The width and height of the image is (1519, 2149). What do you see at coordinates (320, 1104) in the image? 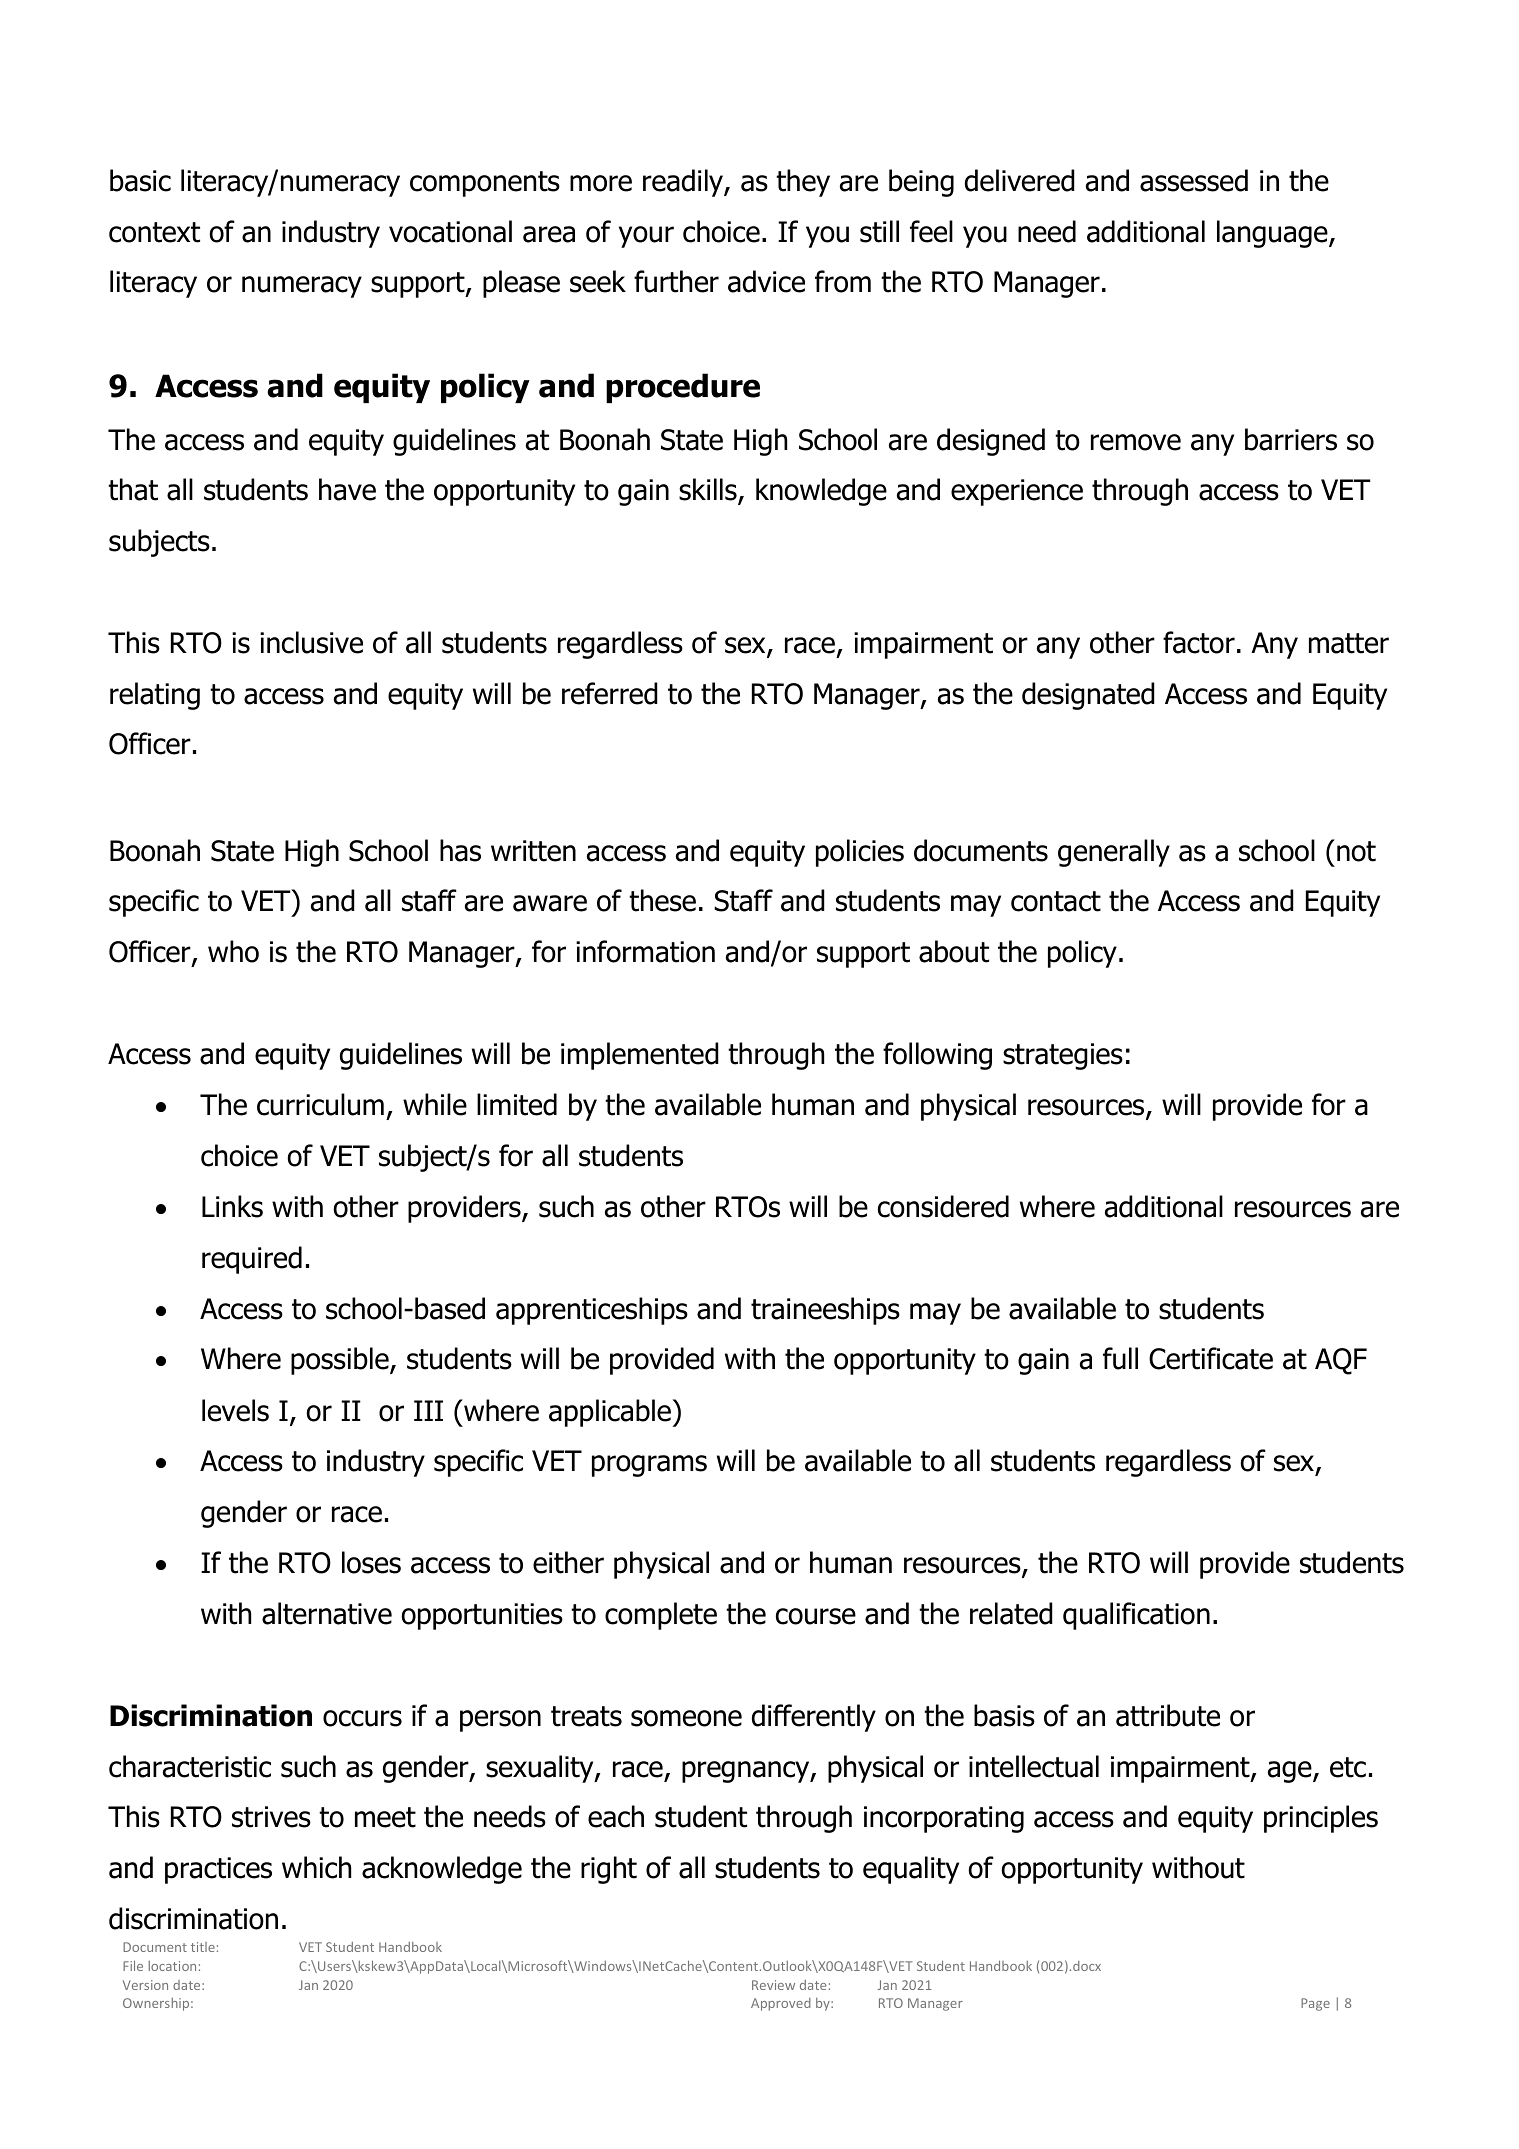
I see `curriculum` at bounding box center [320, 1104].
